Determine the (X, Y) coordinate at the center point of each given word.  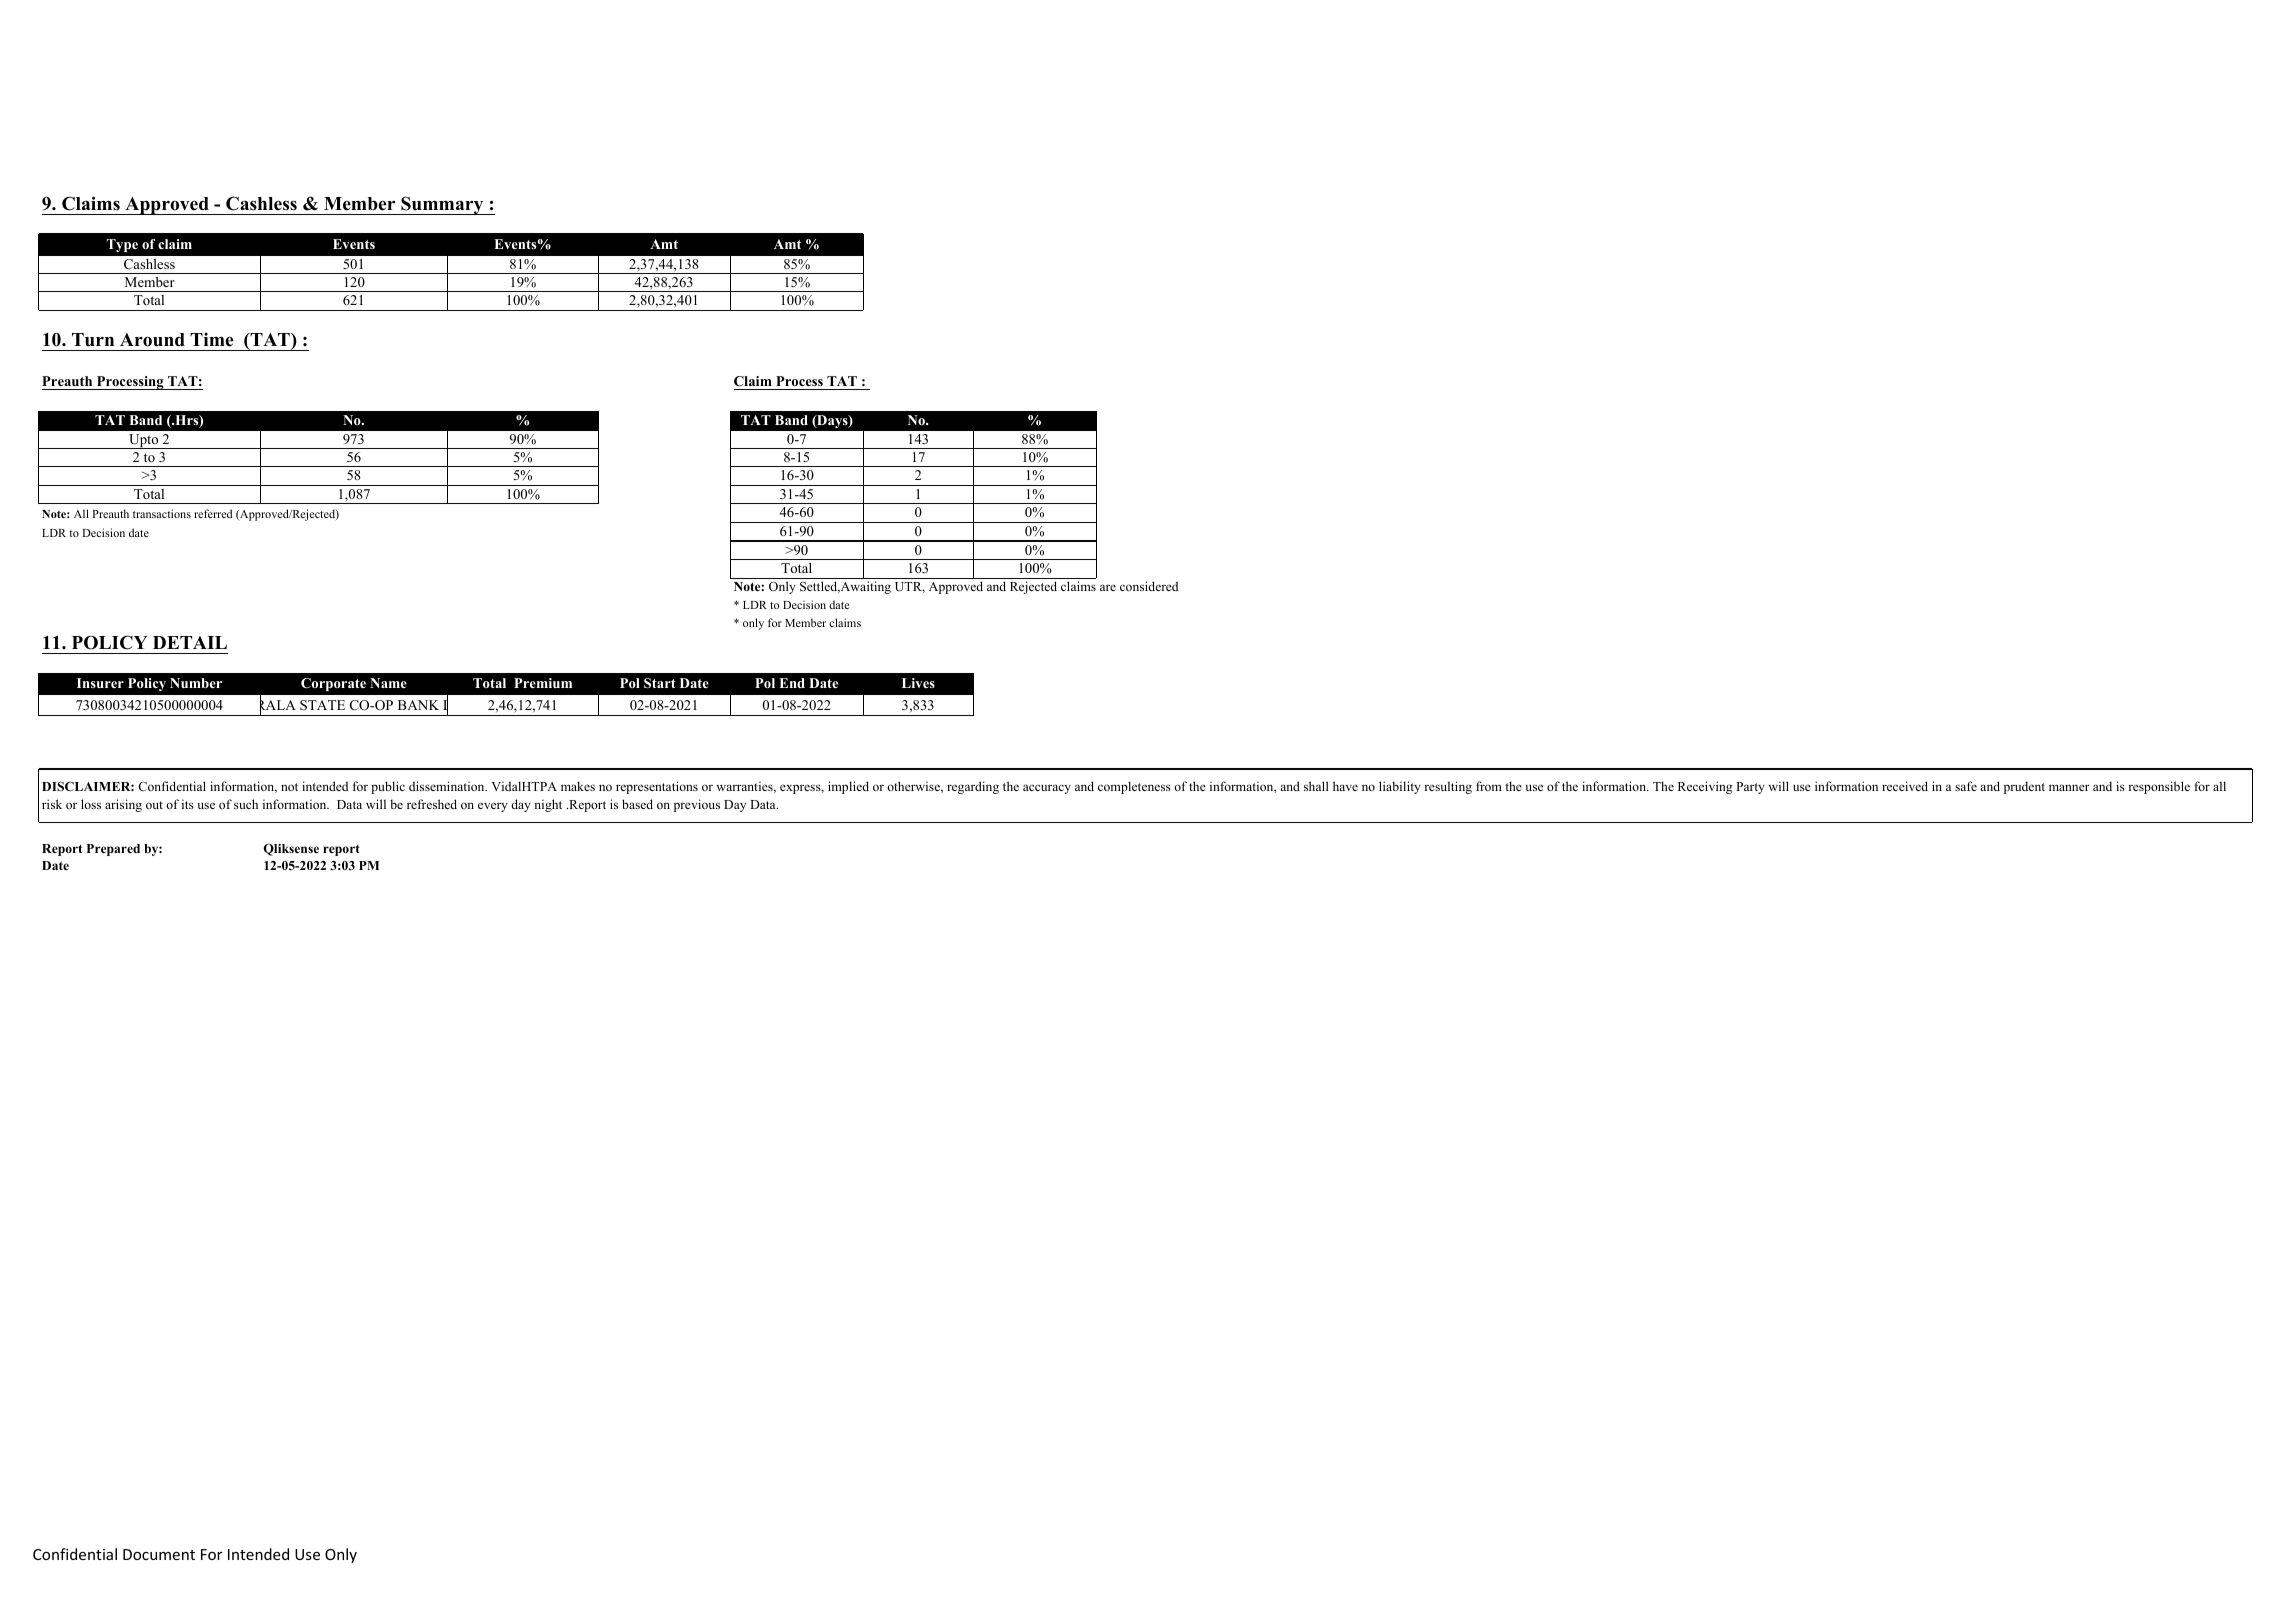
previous (697, 805)
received (1905, 786)
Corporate (333, 684)
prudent (2024, 787)
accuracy (1047, 789)
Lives (918, 683)
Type (122, 245)
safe (1966, 786)
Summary (442, 205)
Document (159, 1554)
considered (1149, 586)
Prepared (113, 850)
